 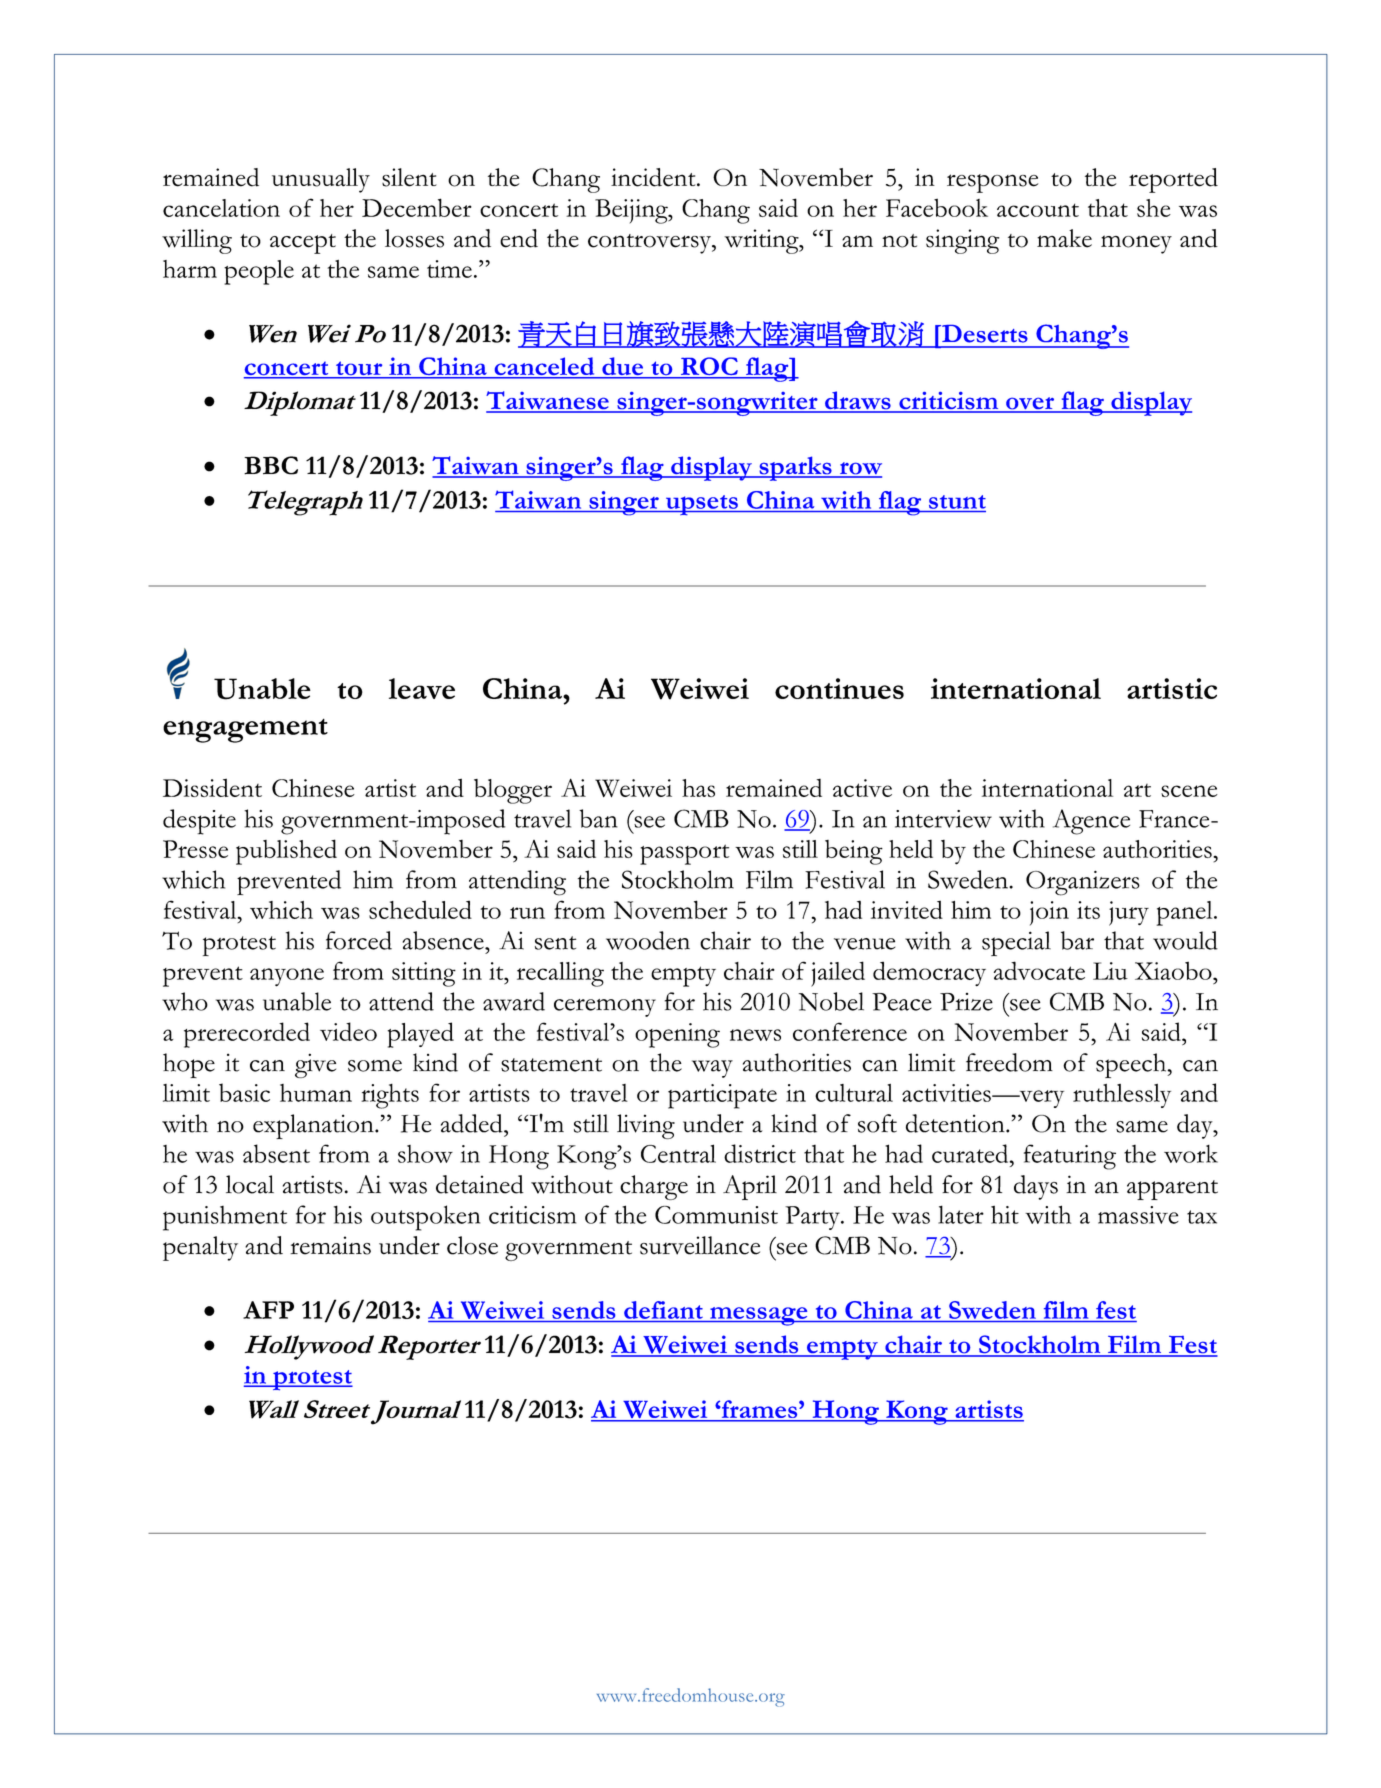 I want to click on unusually, so click(x=321, y=180).
